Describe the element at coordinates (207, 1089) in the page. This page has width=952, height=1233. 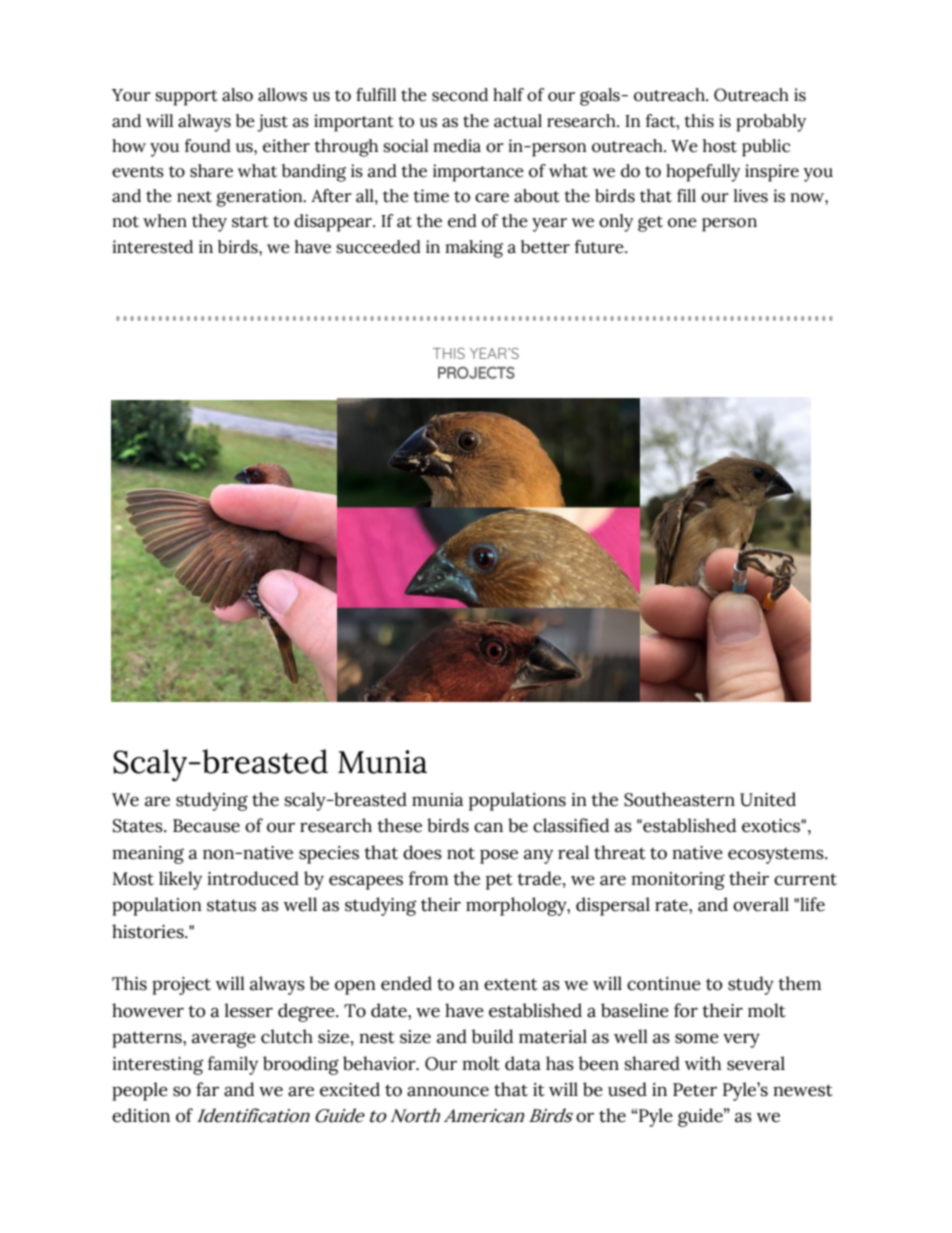
I see `far` at that location.
